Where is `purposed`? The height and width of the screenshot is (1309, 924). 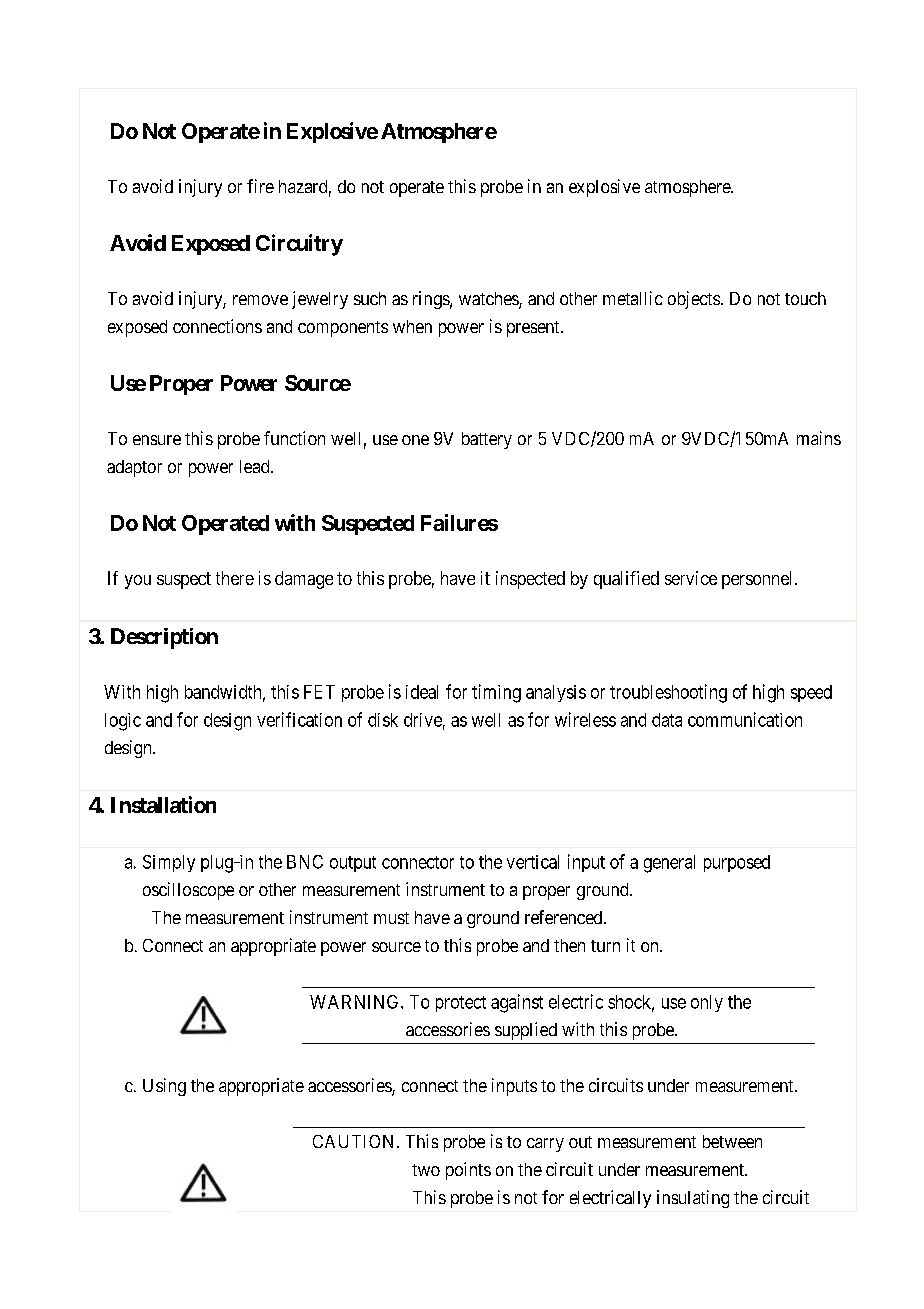
purposed is located at coordinates (737, 863).
